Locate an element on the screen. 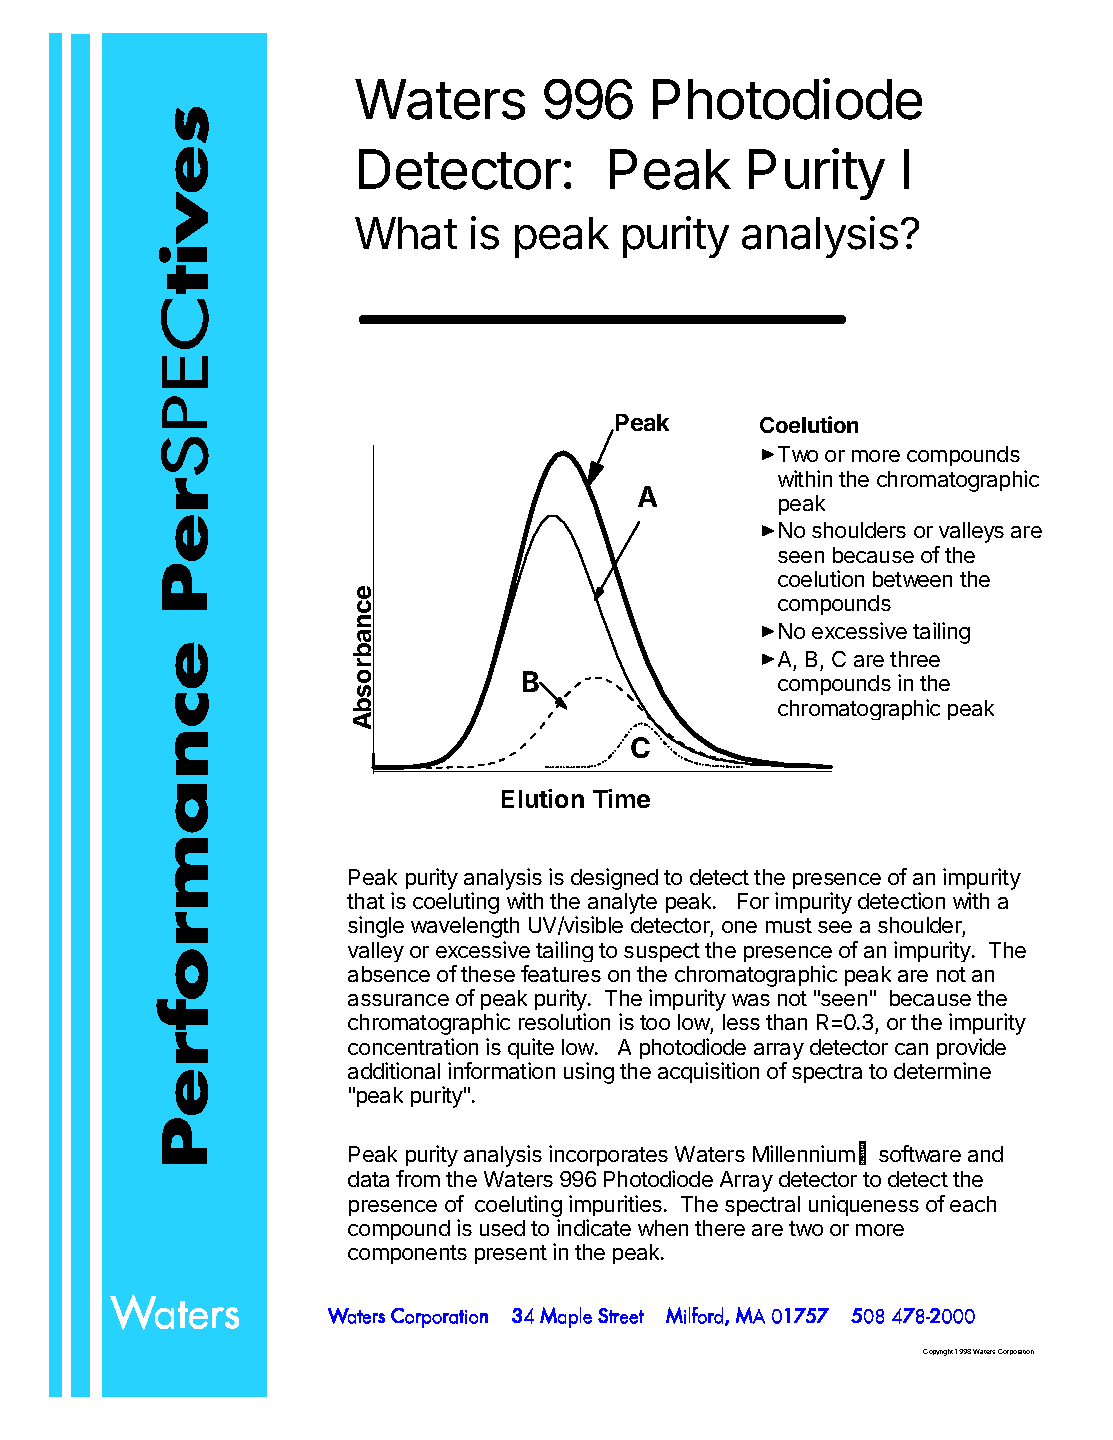 Image resolution: width=1113 pixels, height=1440 pixels. Copyright is located at coordinates (938, 1352).
